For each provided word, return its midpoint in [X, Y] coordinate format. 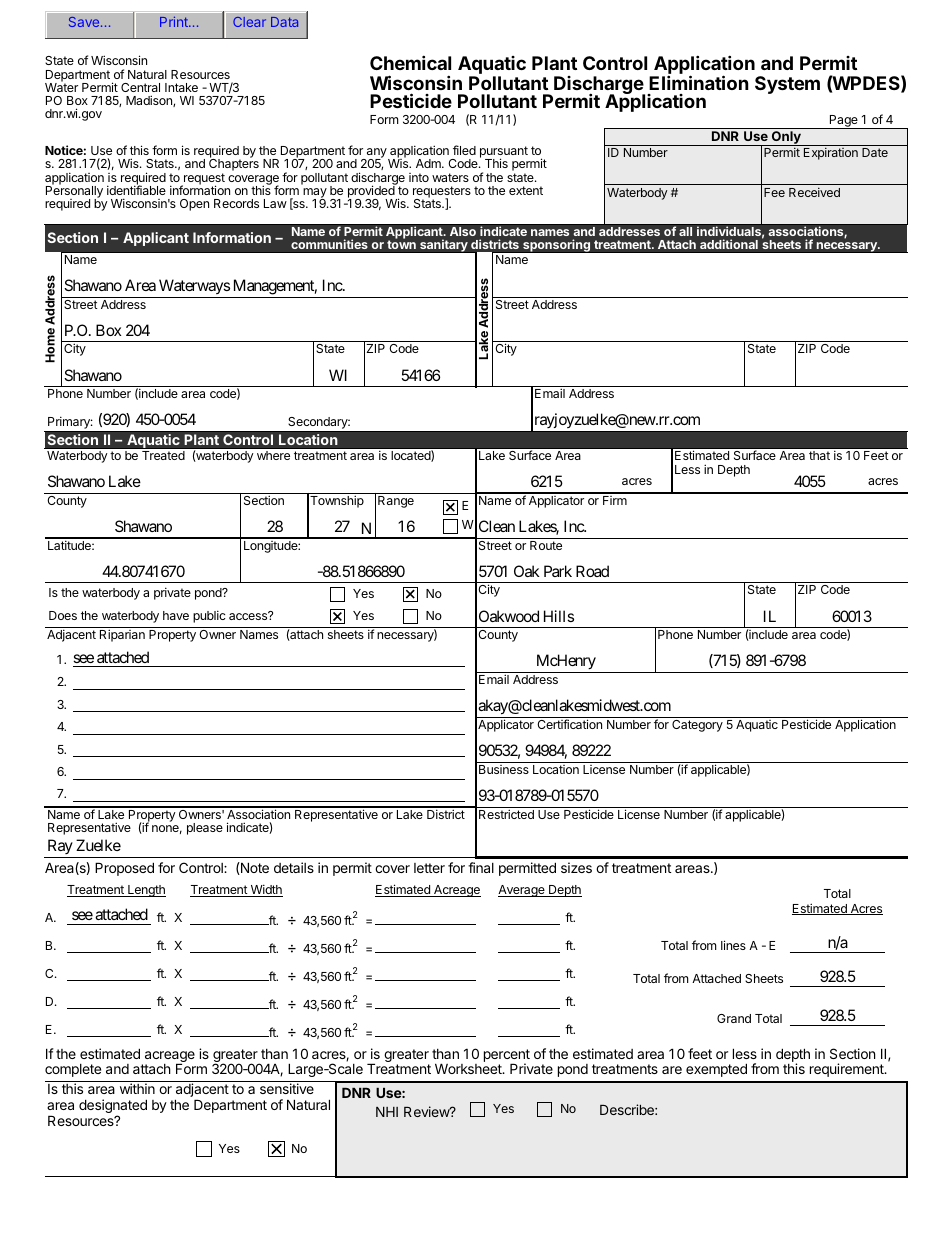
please [205, 829]
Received [814, 192]
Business [504, 769]
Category [697, 726]
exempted [716, 1070]
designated [113, 1107]
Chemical [410, 62]
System [787, 85]
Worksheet [469, 1068]
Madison [150, 101]
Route [546, 545]
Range [396, 502]
